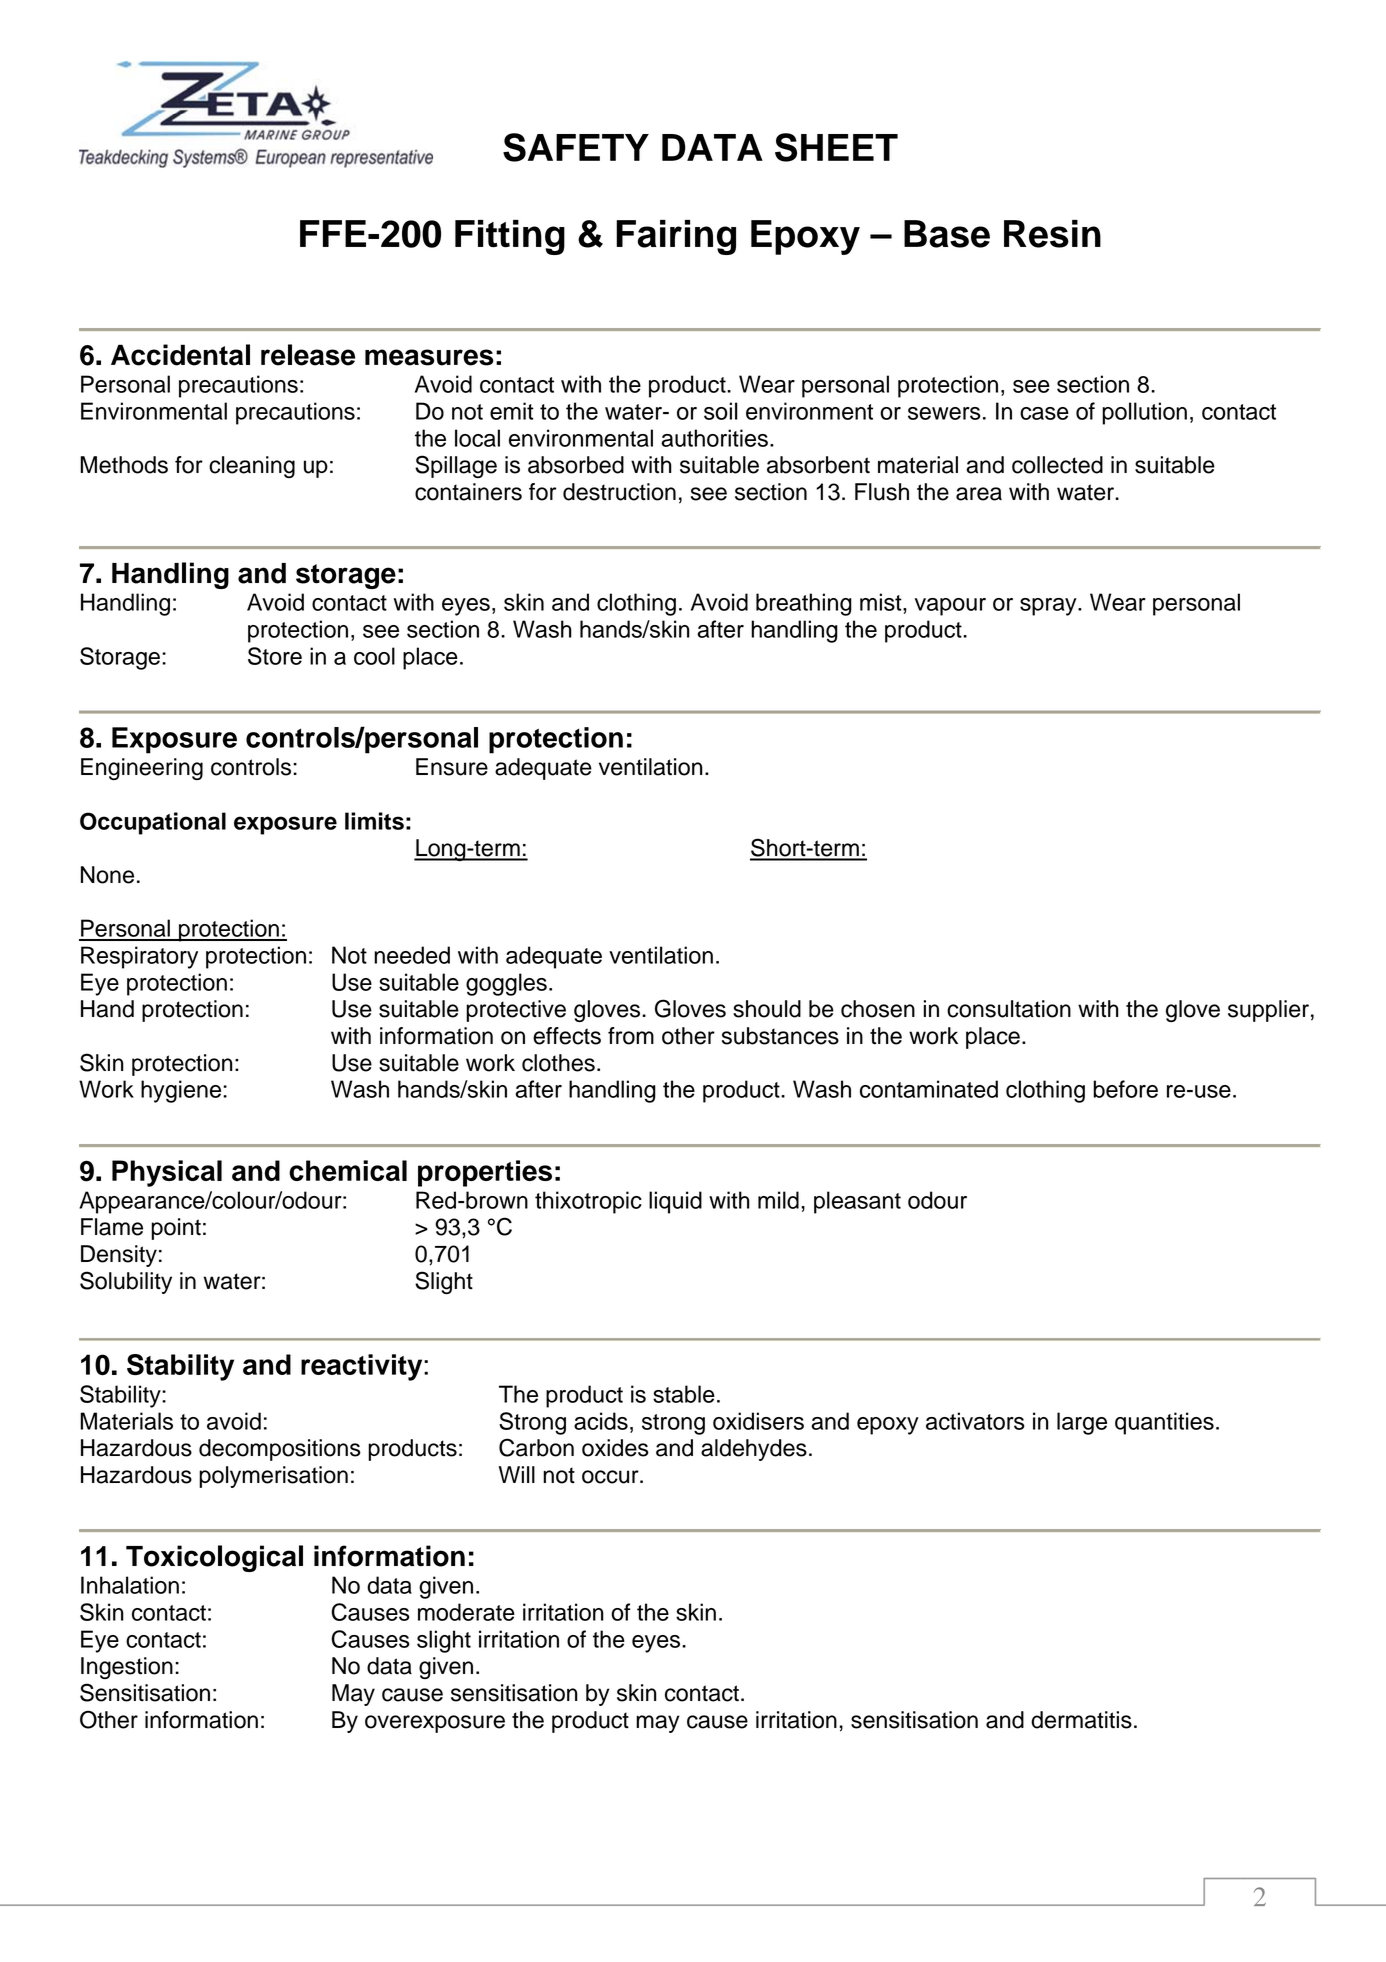  Describe the element at coordinates (466, 1612) in the screenshot. I see `moderate` at that location.
